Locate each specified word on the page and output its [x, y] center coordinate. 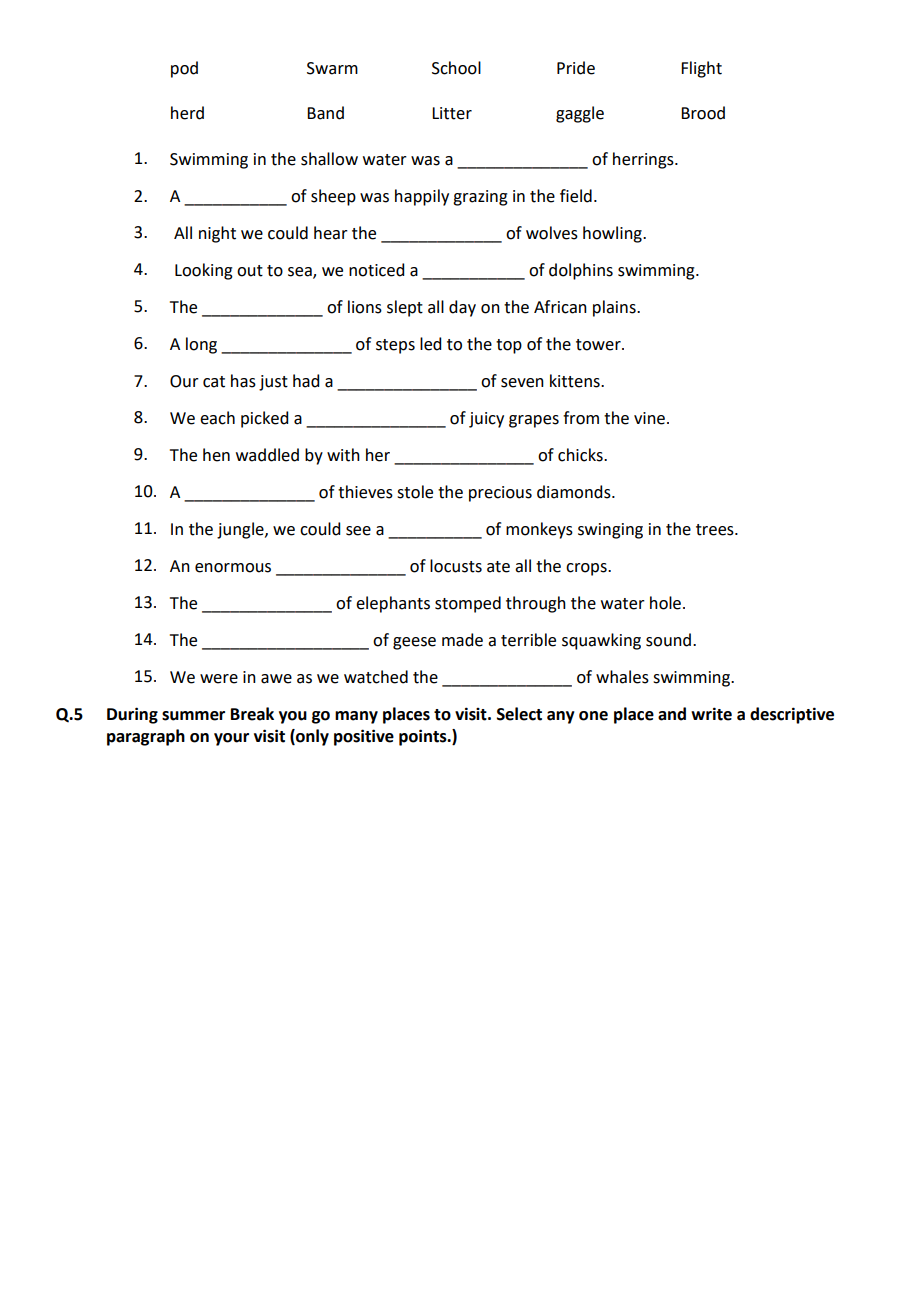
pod [184, 69]
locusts [456, 566]
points [424, 737]
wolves [552, 233]
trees [716, 530]
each [217, 418]
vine [649, 418]
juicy [486, 420]
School [456, 68]
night [217, 234]
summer [193, 716]
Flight [701, 69]
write [711, 714]
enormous [233, 568]
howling [613, 234]
